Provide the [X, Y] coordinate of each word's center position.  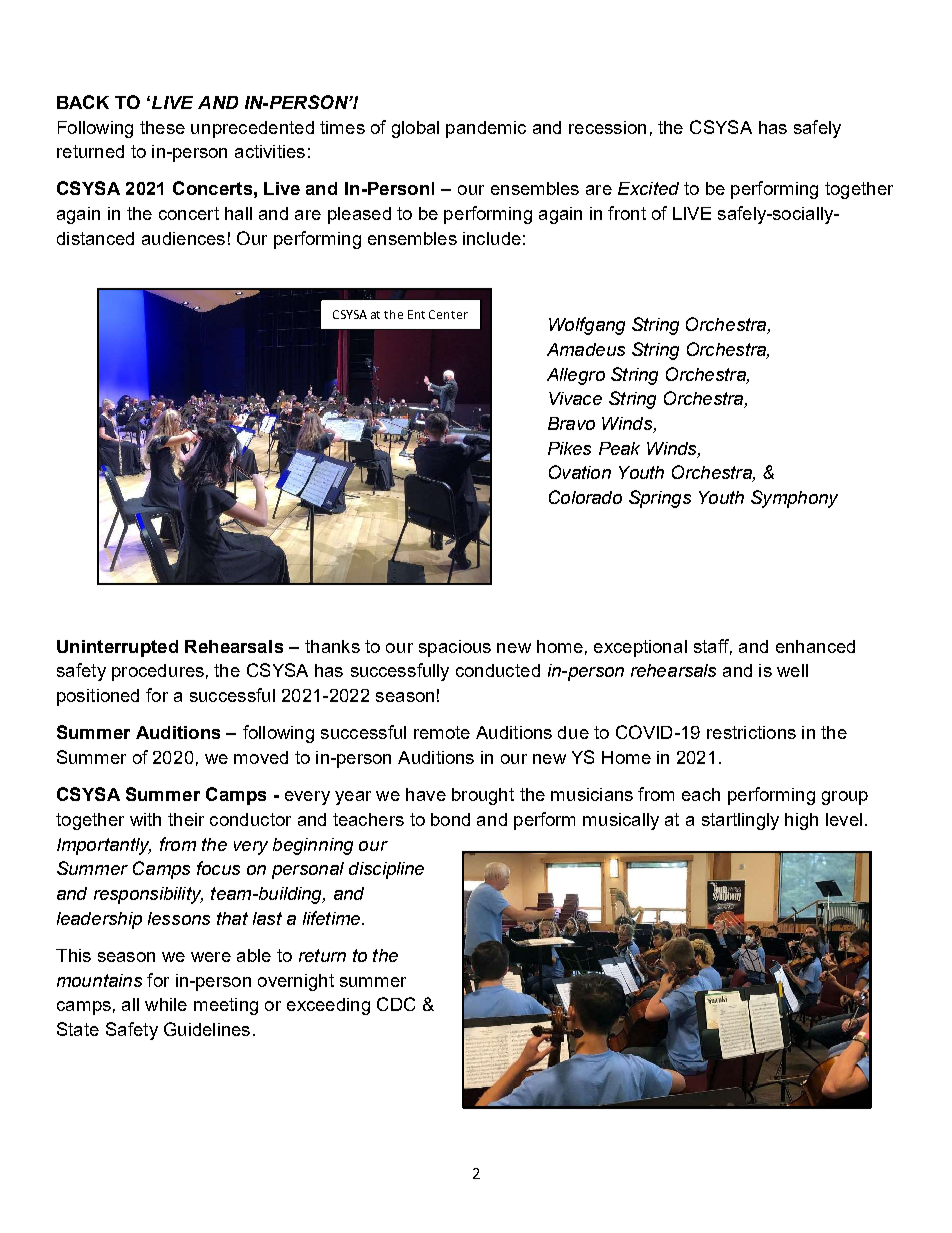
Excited [648, 188]
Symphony [794, 499]
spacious [455, 648]
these [162, 127]
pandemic [486, 129]
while [166, 1004]
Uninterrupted [117, 648]
